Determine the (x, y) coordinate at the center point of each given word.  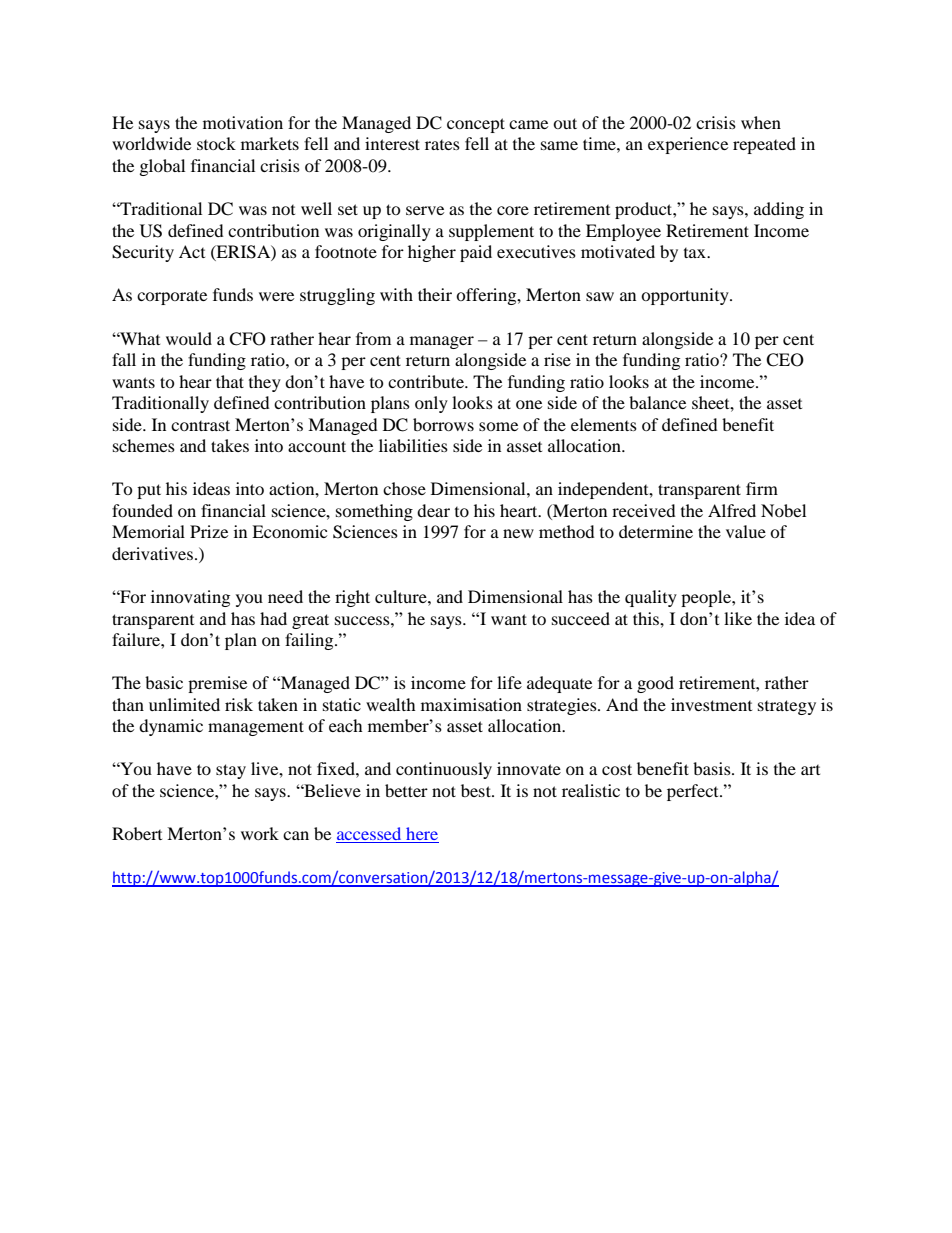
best (477, 790)
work (260, 833)
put (149, 491)
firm (762, 488)
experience (688, 145)
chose (404, 488)
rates (442, 145)
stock (216, 143)
